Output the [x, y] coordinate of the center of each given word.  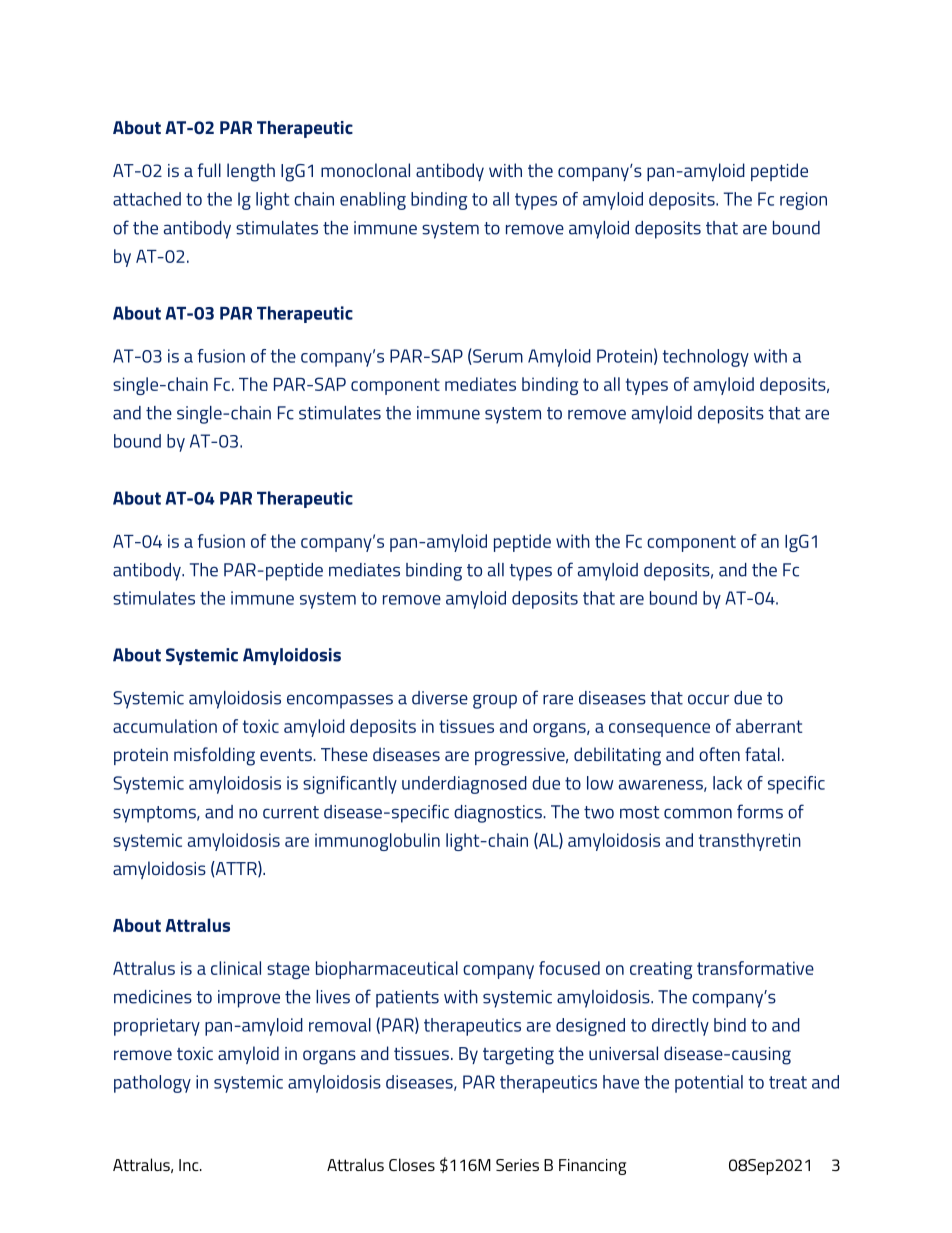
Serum [497, 357]
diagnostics [499, 814]
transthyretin [750, 842]
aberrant [769, 726]
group [495, 701]
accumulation [165, 726]
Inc [190, 1165]
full [209, 170]
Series [517, 1165]
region [803, 201]
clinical [236, 968]
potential [709, 1084]
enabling [373, 201]
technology [706, 358]
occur [708, 699]
